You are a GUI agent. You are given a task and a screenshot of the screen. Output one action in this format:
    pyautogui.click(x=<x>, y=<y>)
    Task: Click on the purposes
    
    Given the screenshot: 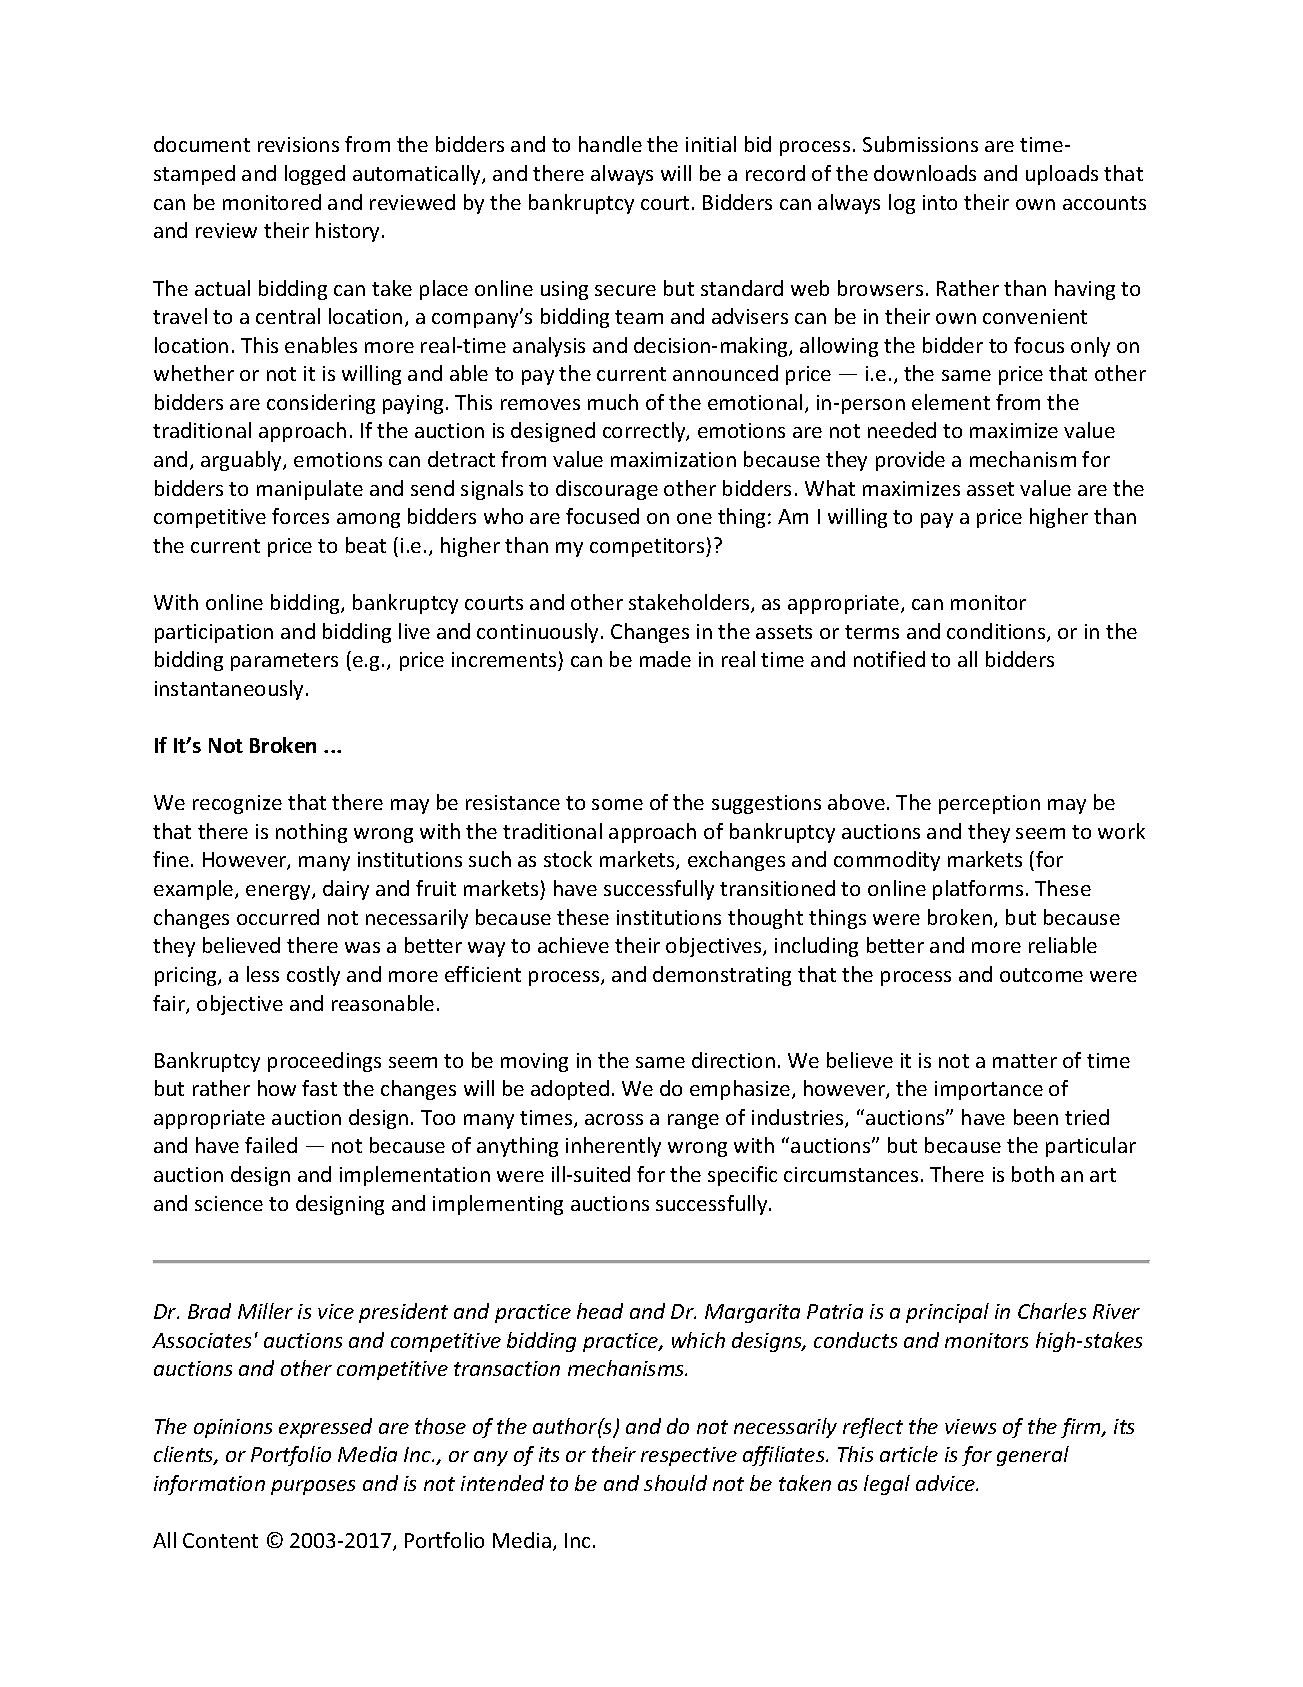 What is the action you would take?
    pyautogui.click(x=313, y=1487)
